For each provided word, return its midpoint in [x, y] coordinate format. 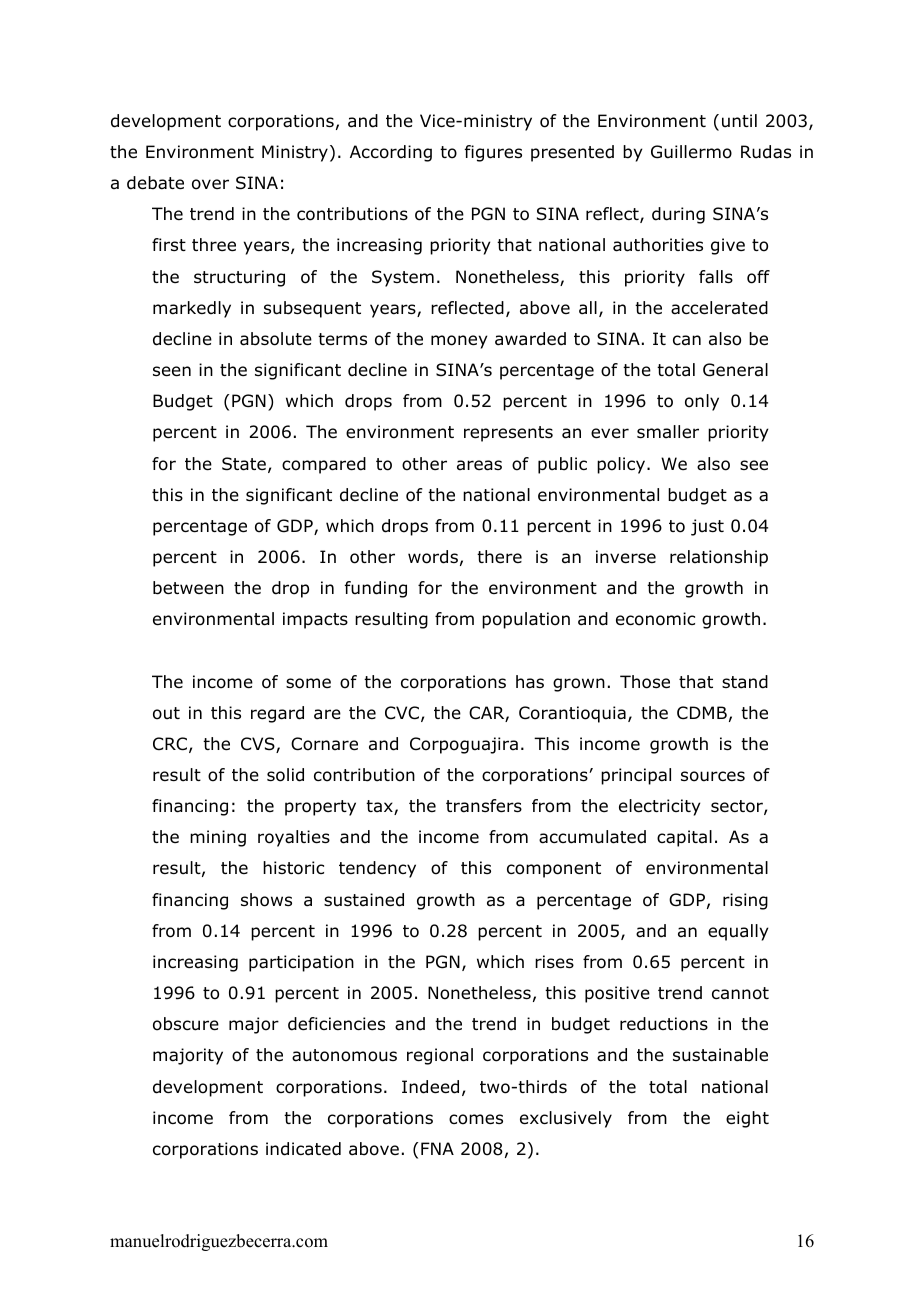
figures [493, 153]
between [188, 588]
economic [655, 619]
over [210, 184]
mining [218, 838]
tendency [377, 869]
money [459, 342]
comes [476, 1119]
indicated [303, 1149]
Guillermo [691, 152]
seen [172, 371]
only [702, 402]
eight [747, 1119]
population [526, 620]
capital [684, 838]
